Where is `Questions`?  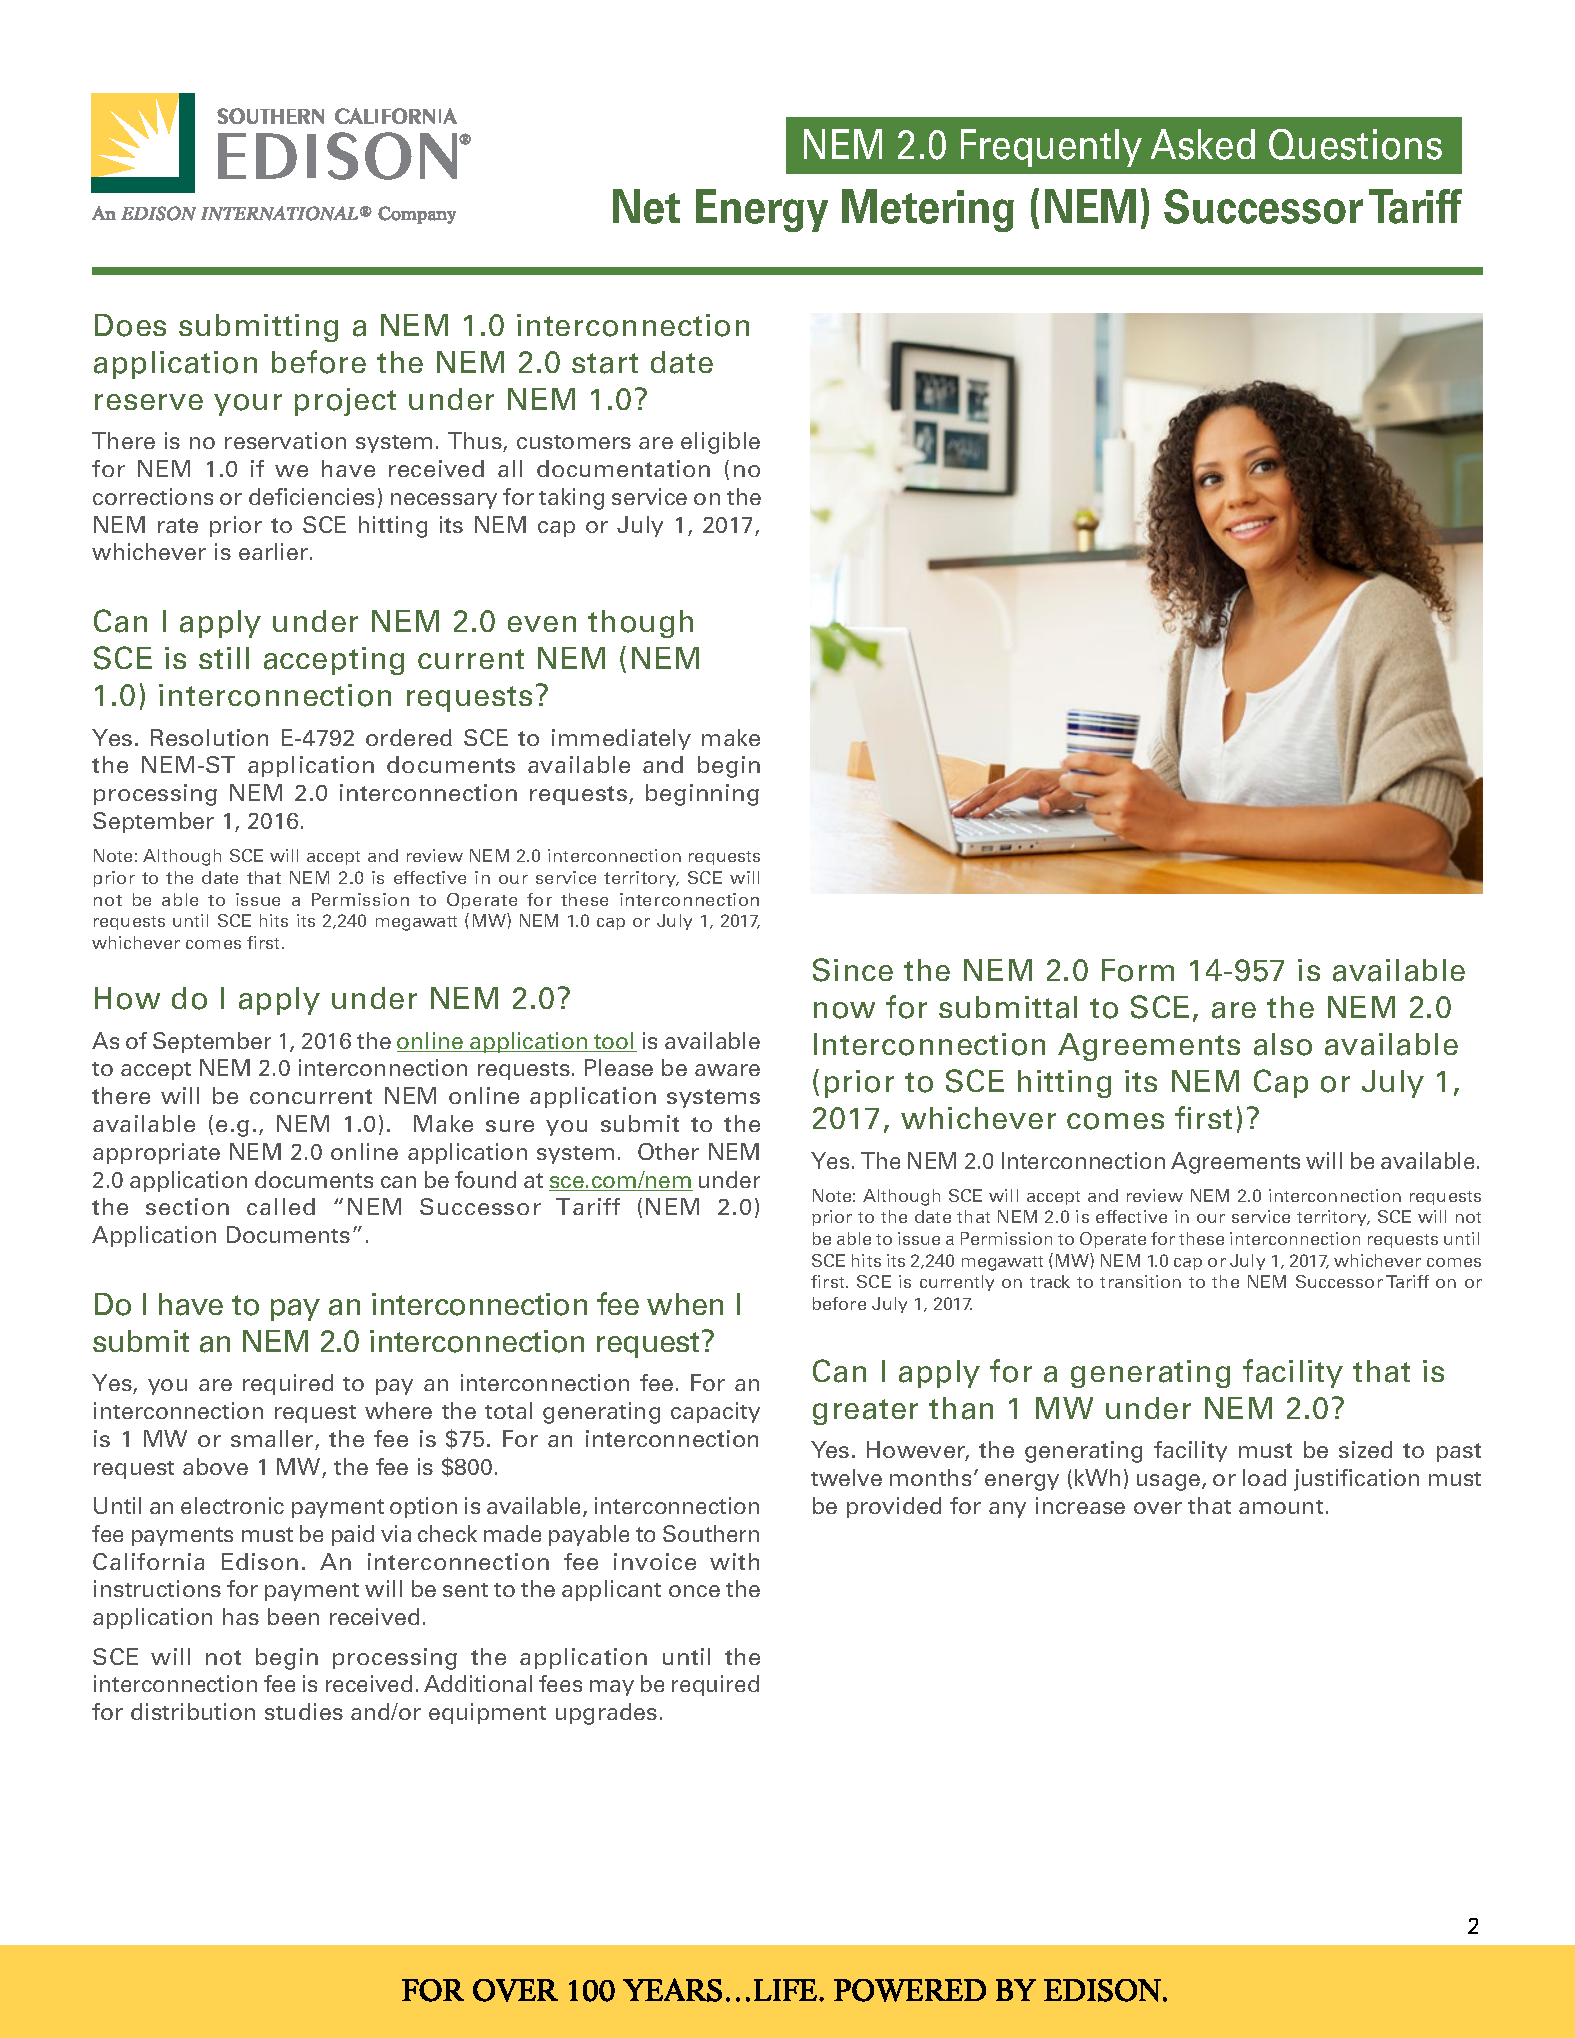 Questions is located at coordinates (1355, 144).
